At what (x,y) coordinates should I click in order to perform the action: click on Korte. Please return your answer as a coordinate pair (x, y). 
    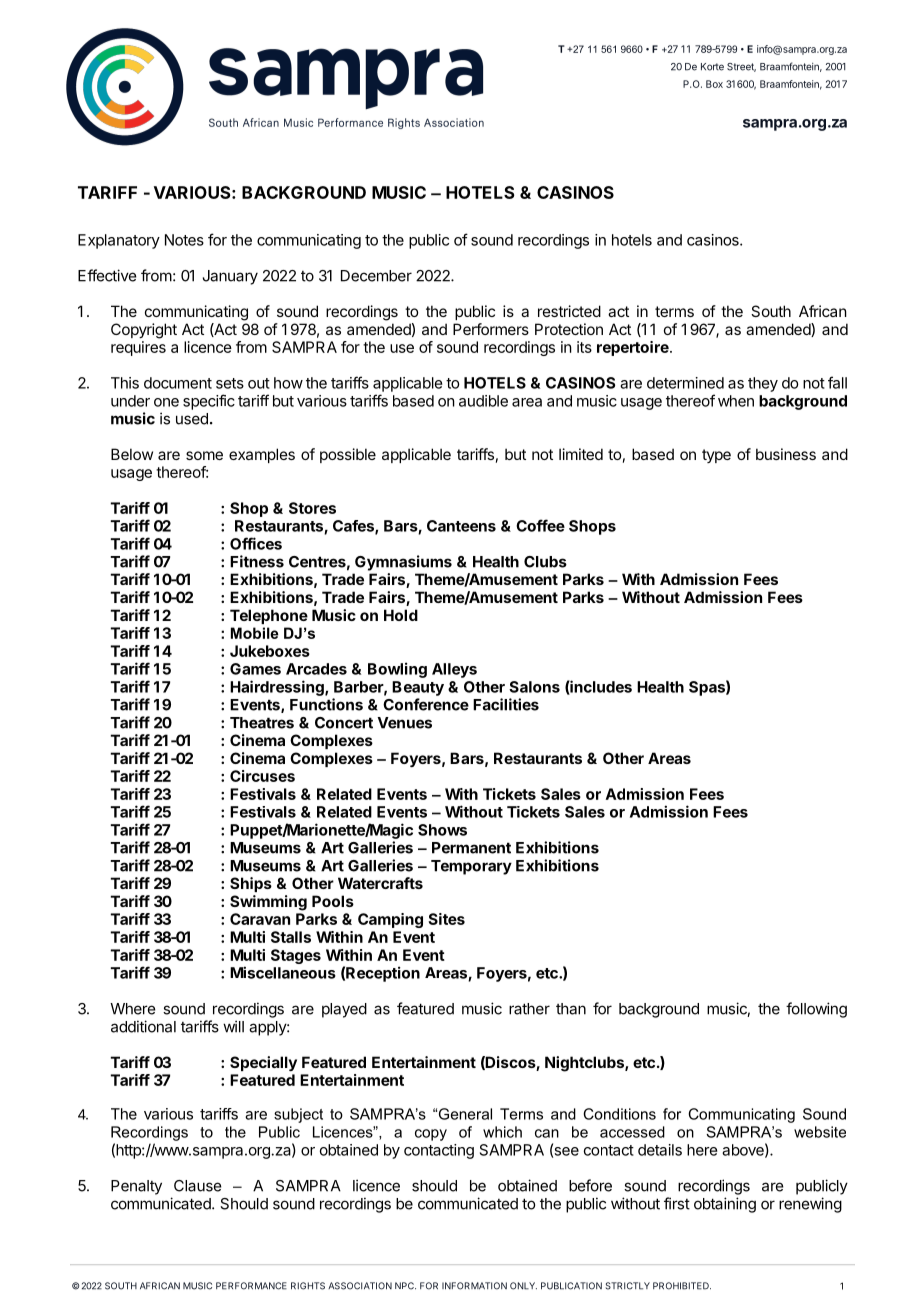
    Looking at the image, I should click on (712, 67).
